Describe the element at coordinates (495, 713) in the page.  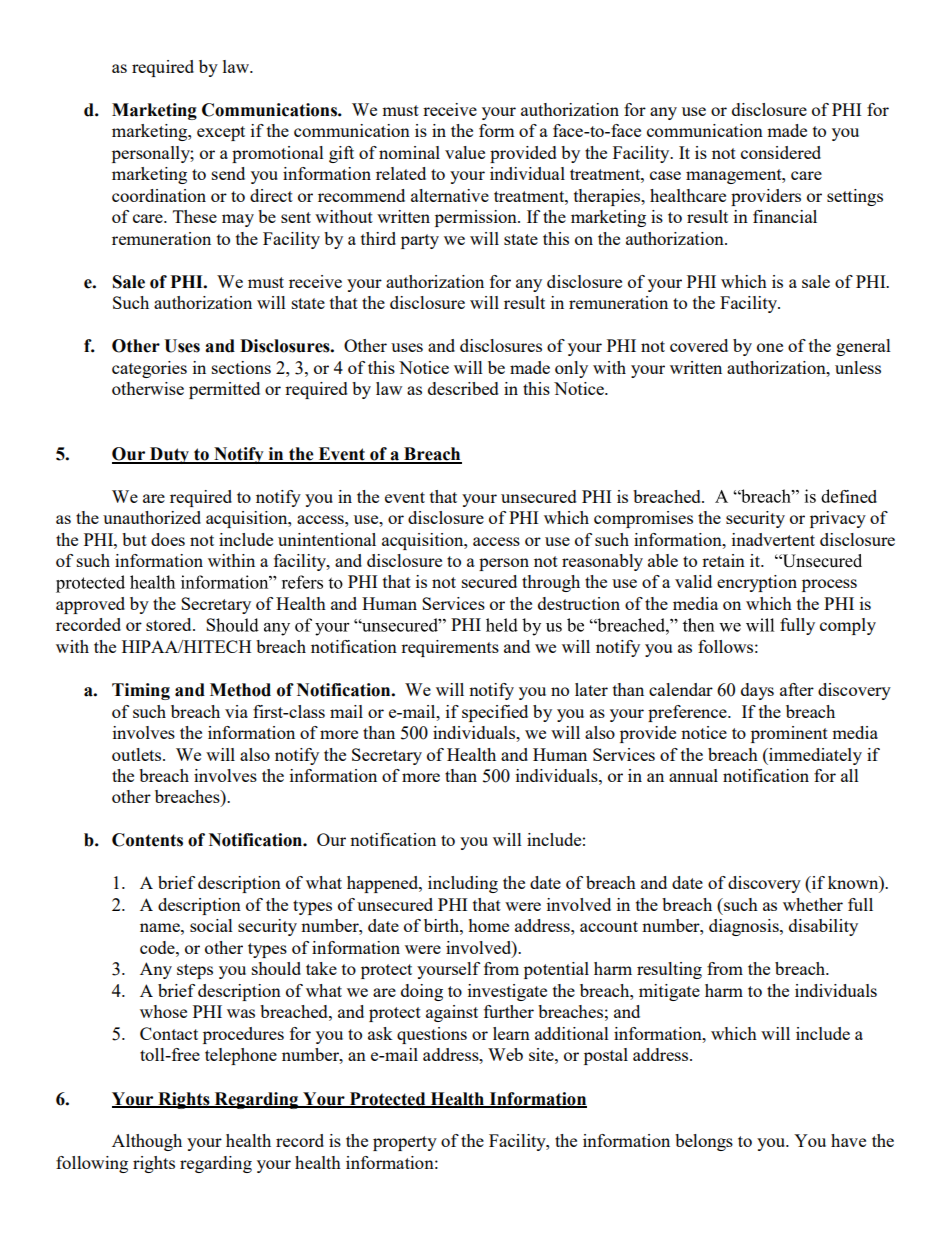
I see `specified` at that location.
